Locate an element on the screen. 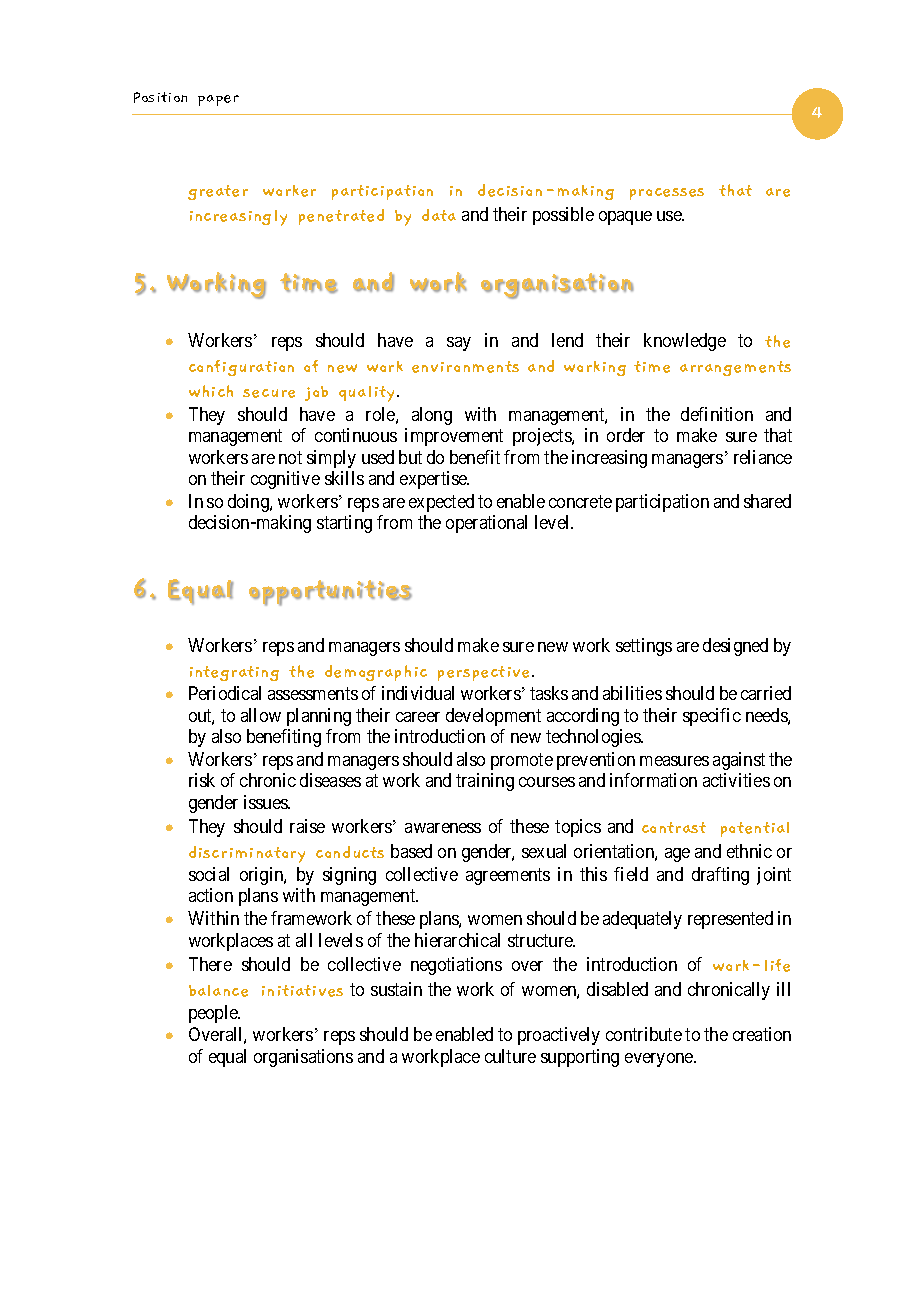 This screenshot has width=924, height=1309. data is located at coordinates (439, 215).
